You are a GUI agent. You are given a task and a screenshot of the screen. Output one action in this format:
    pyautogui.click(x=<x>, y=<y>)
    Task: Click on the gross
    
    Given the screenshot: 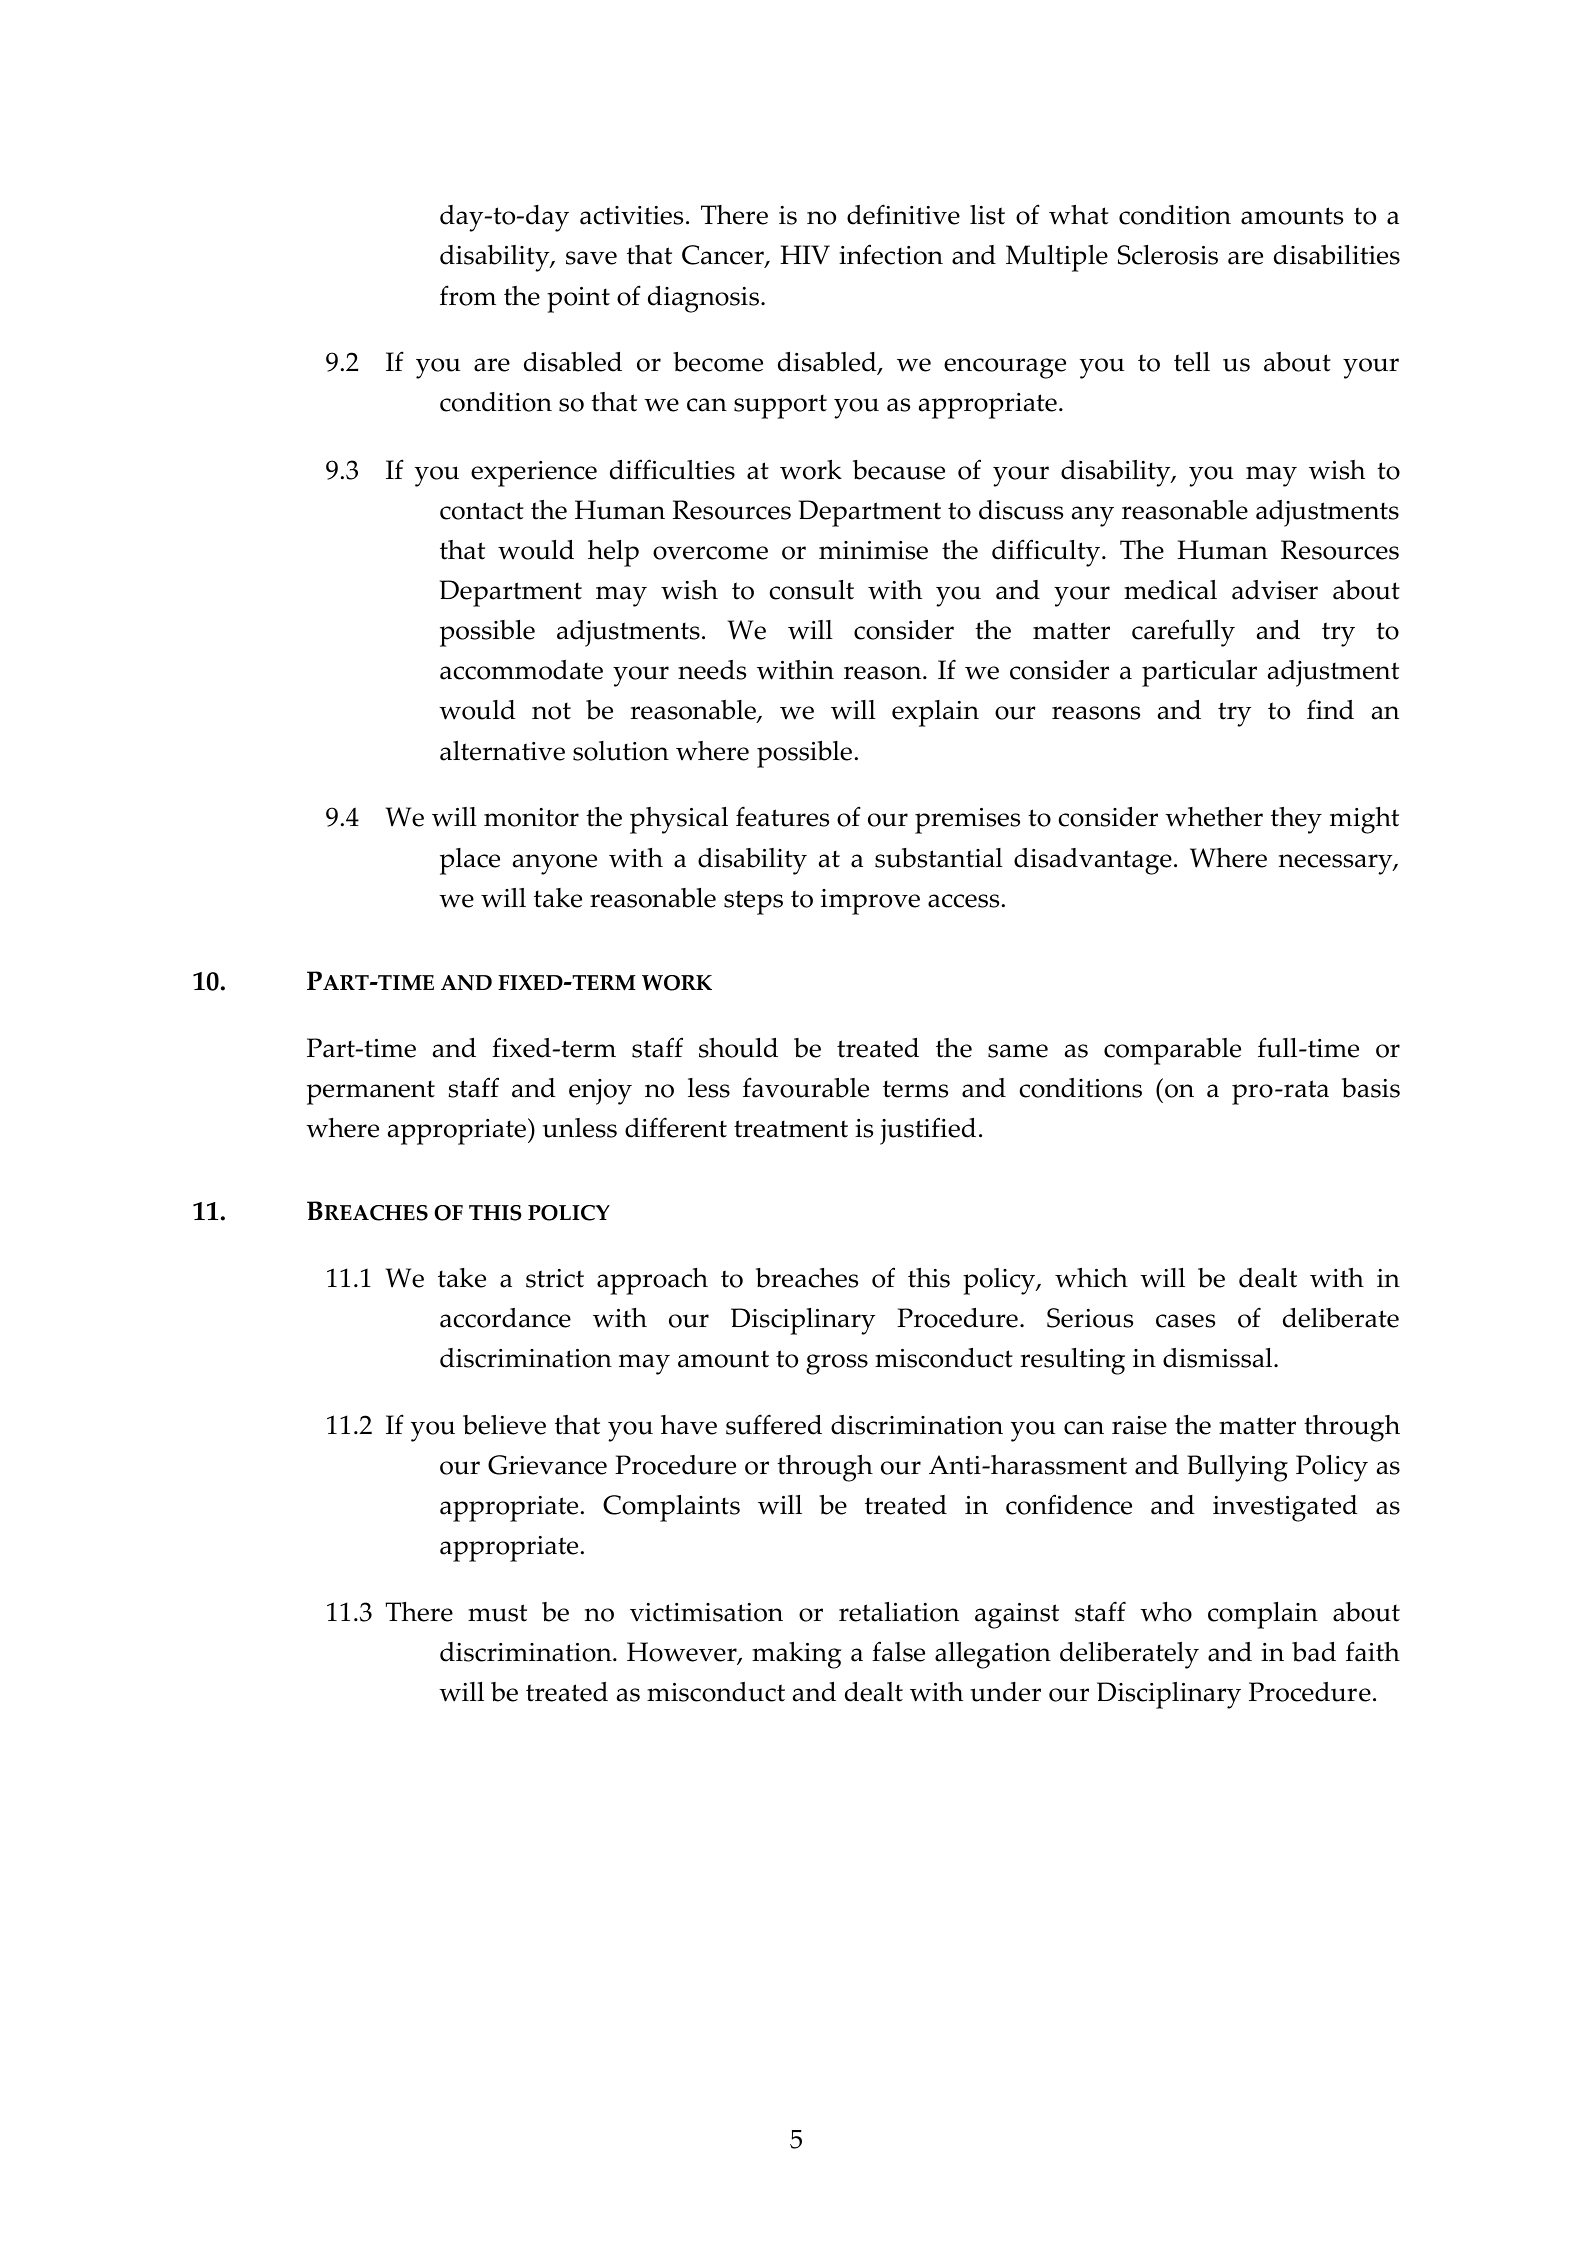 What is the action you would take?
    pyautogui.click(x=837, y=1364)
